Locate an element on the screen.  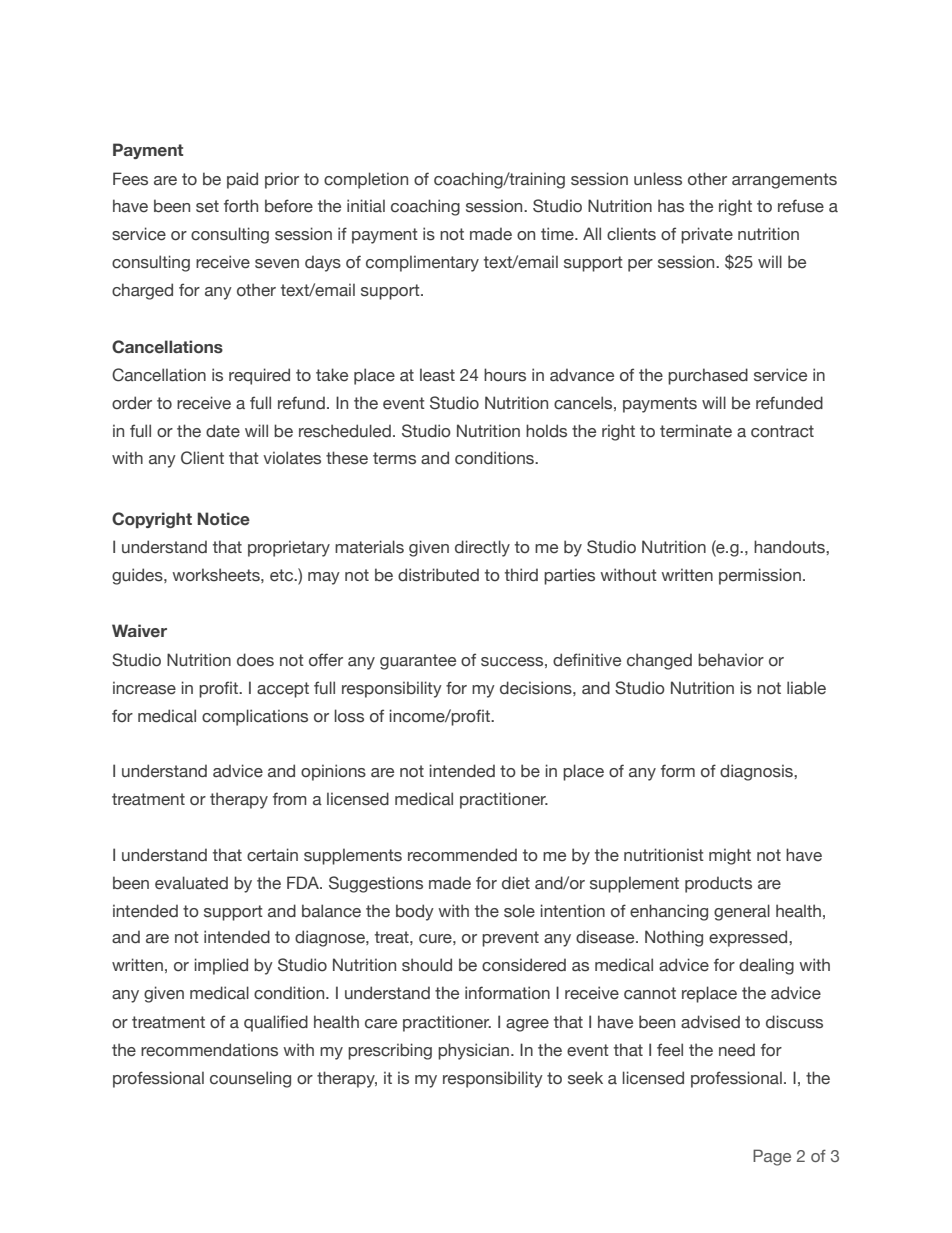
private is located at coordinates (707, 235).
